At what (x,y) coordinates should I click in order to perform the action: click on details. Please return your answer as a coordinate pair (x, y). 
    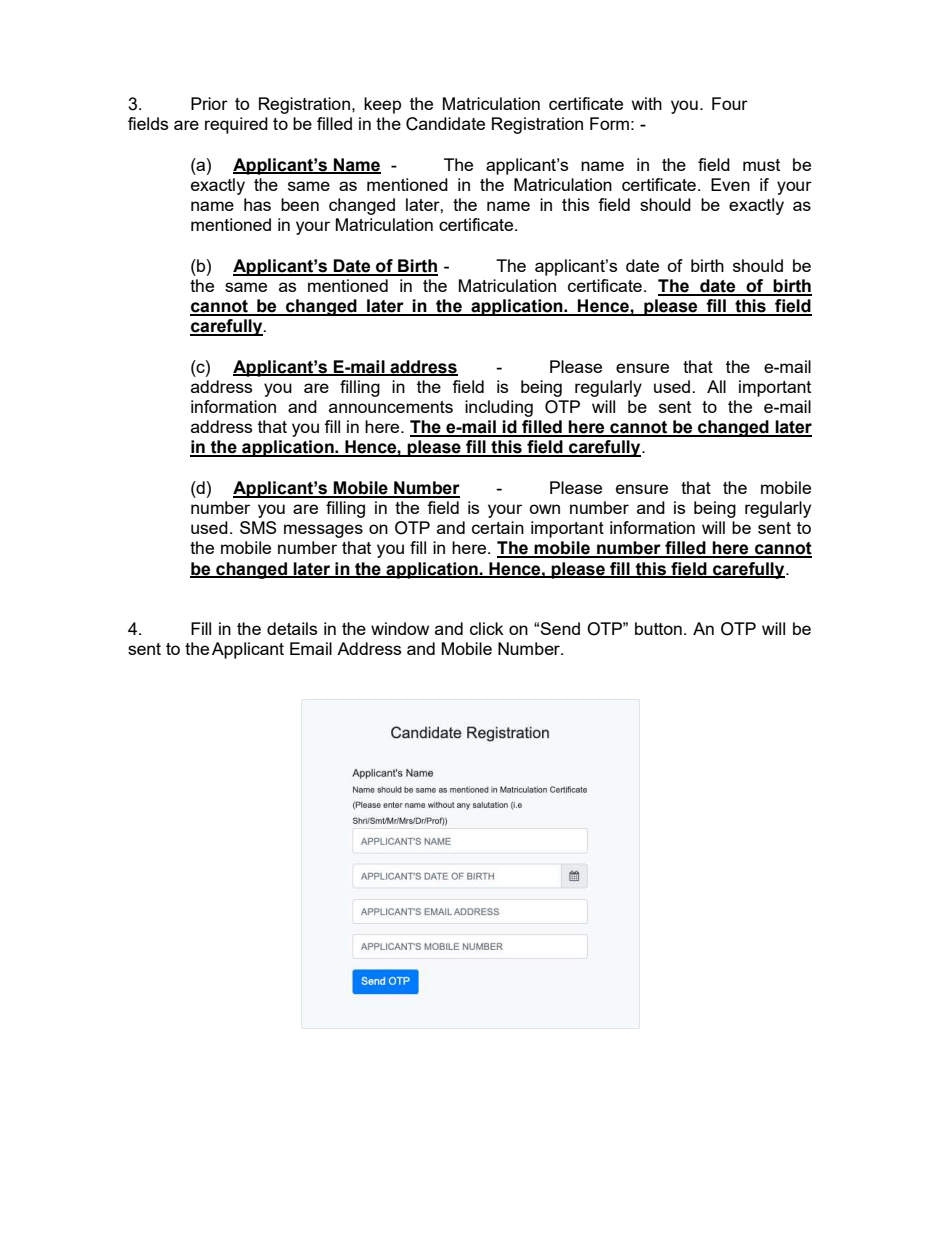
    Looking at the image, I should click on (292, 628).
